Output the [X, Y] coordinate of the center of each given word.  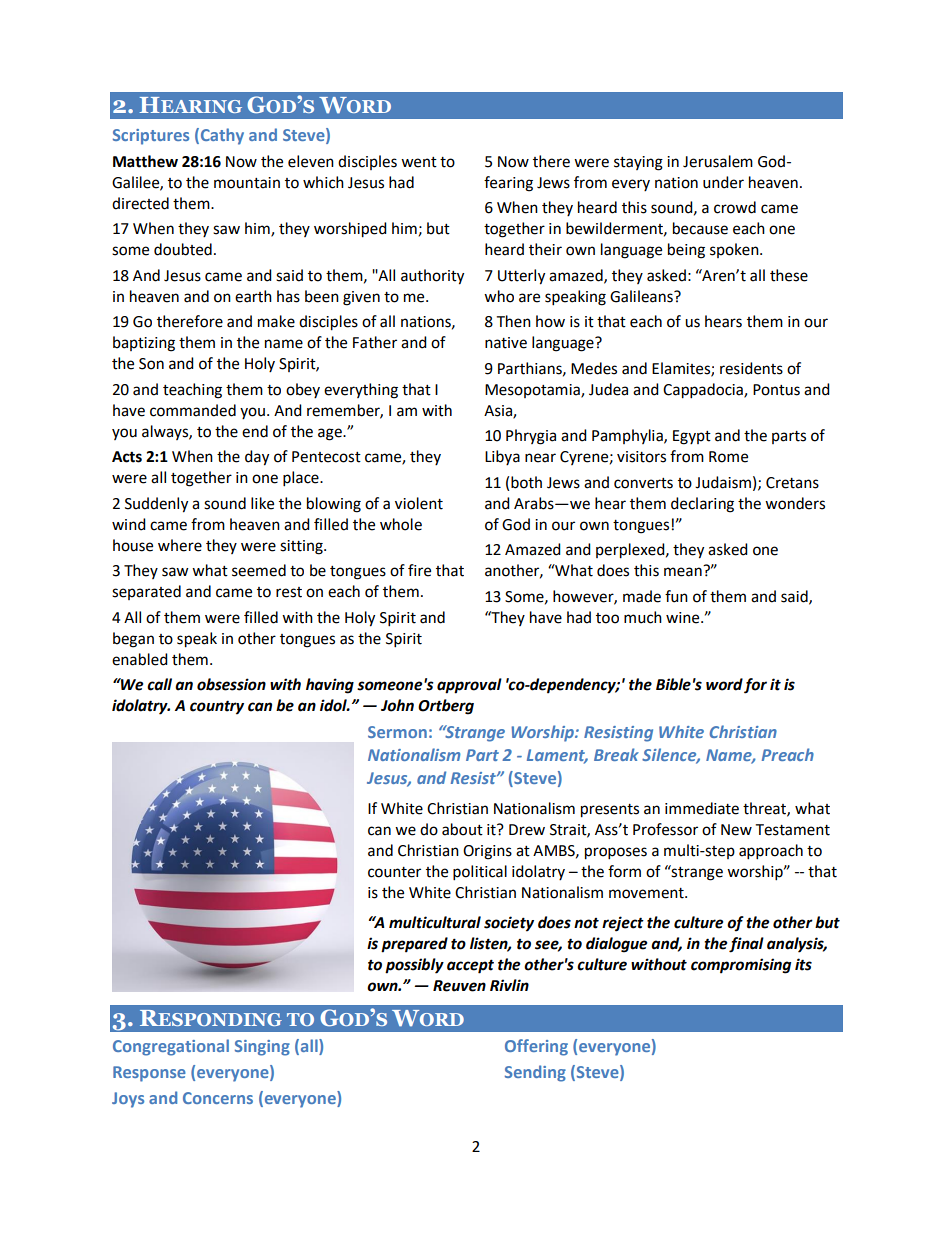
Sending [535, 1073]
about [462, 829]
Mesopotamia [533, 391]
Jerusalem [718, 161]
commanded [193, 410]
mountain [247, 183]
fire [419, 570]
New [736, 830]
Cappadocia [704, 391]
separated [146, 592]
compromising [741, 966]
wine [684, 618]
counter [394, 872]
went [419, 162]
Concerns [218, 1098]
